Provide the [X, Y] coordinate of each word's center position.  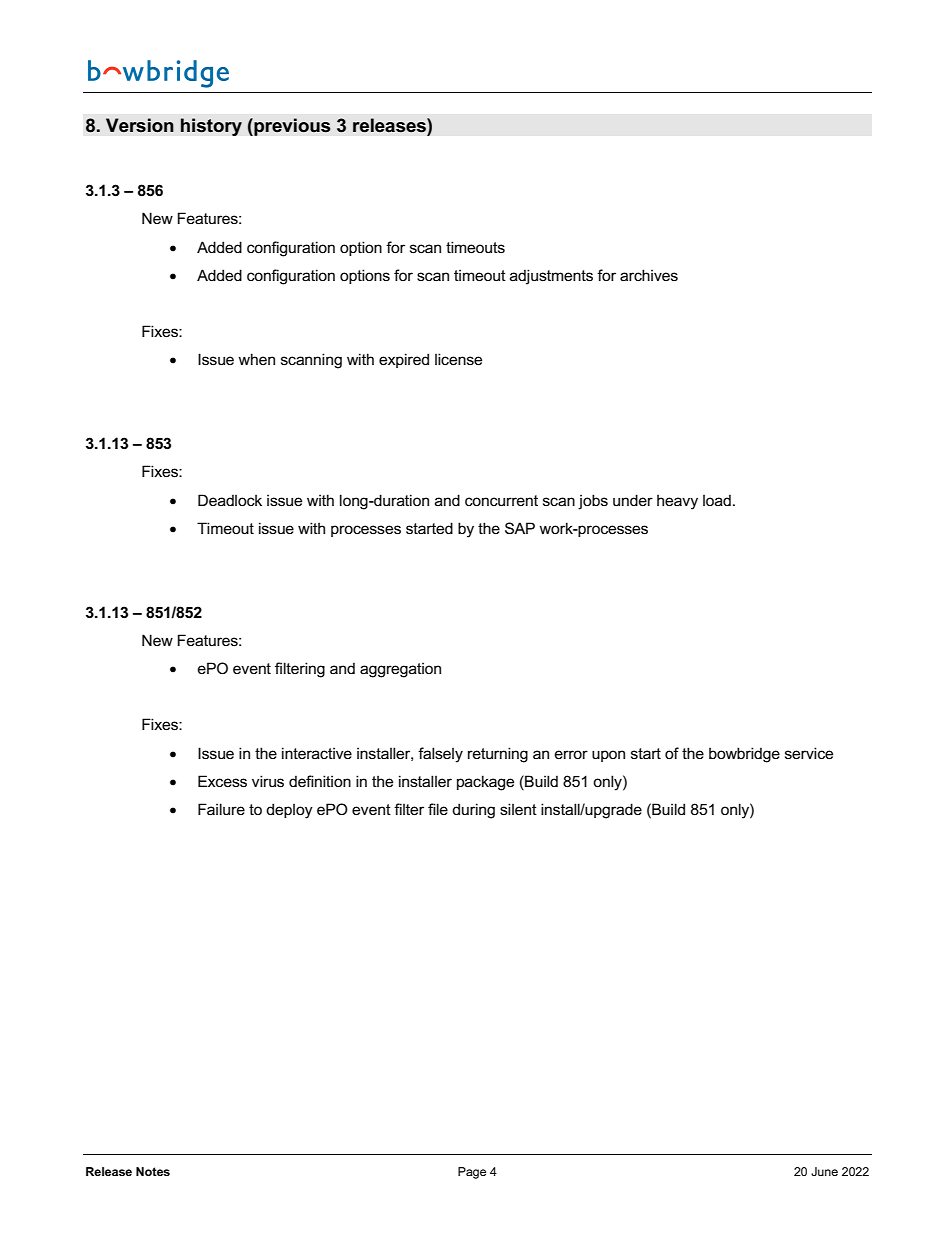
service [809, 753]
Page [472, 1173]
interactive [317, 753]
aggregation [400, 670]
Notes [153, 1171]
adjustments [551, 277]
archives [649, 275]
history [211, 127]
